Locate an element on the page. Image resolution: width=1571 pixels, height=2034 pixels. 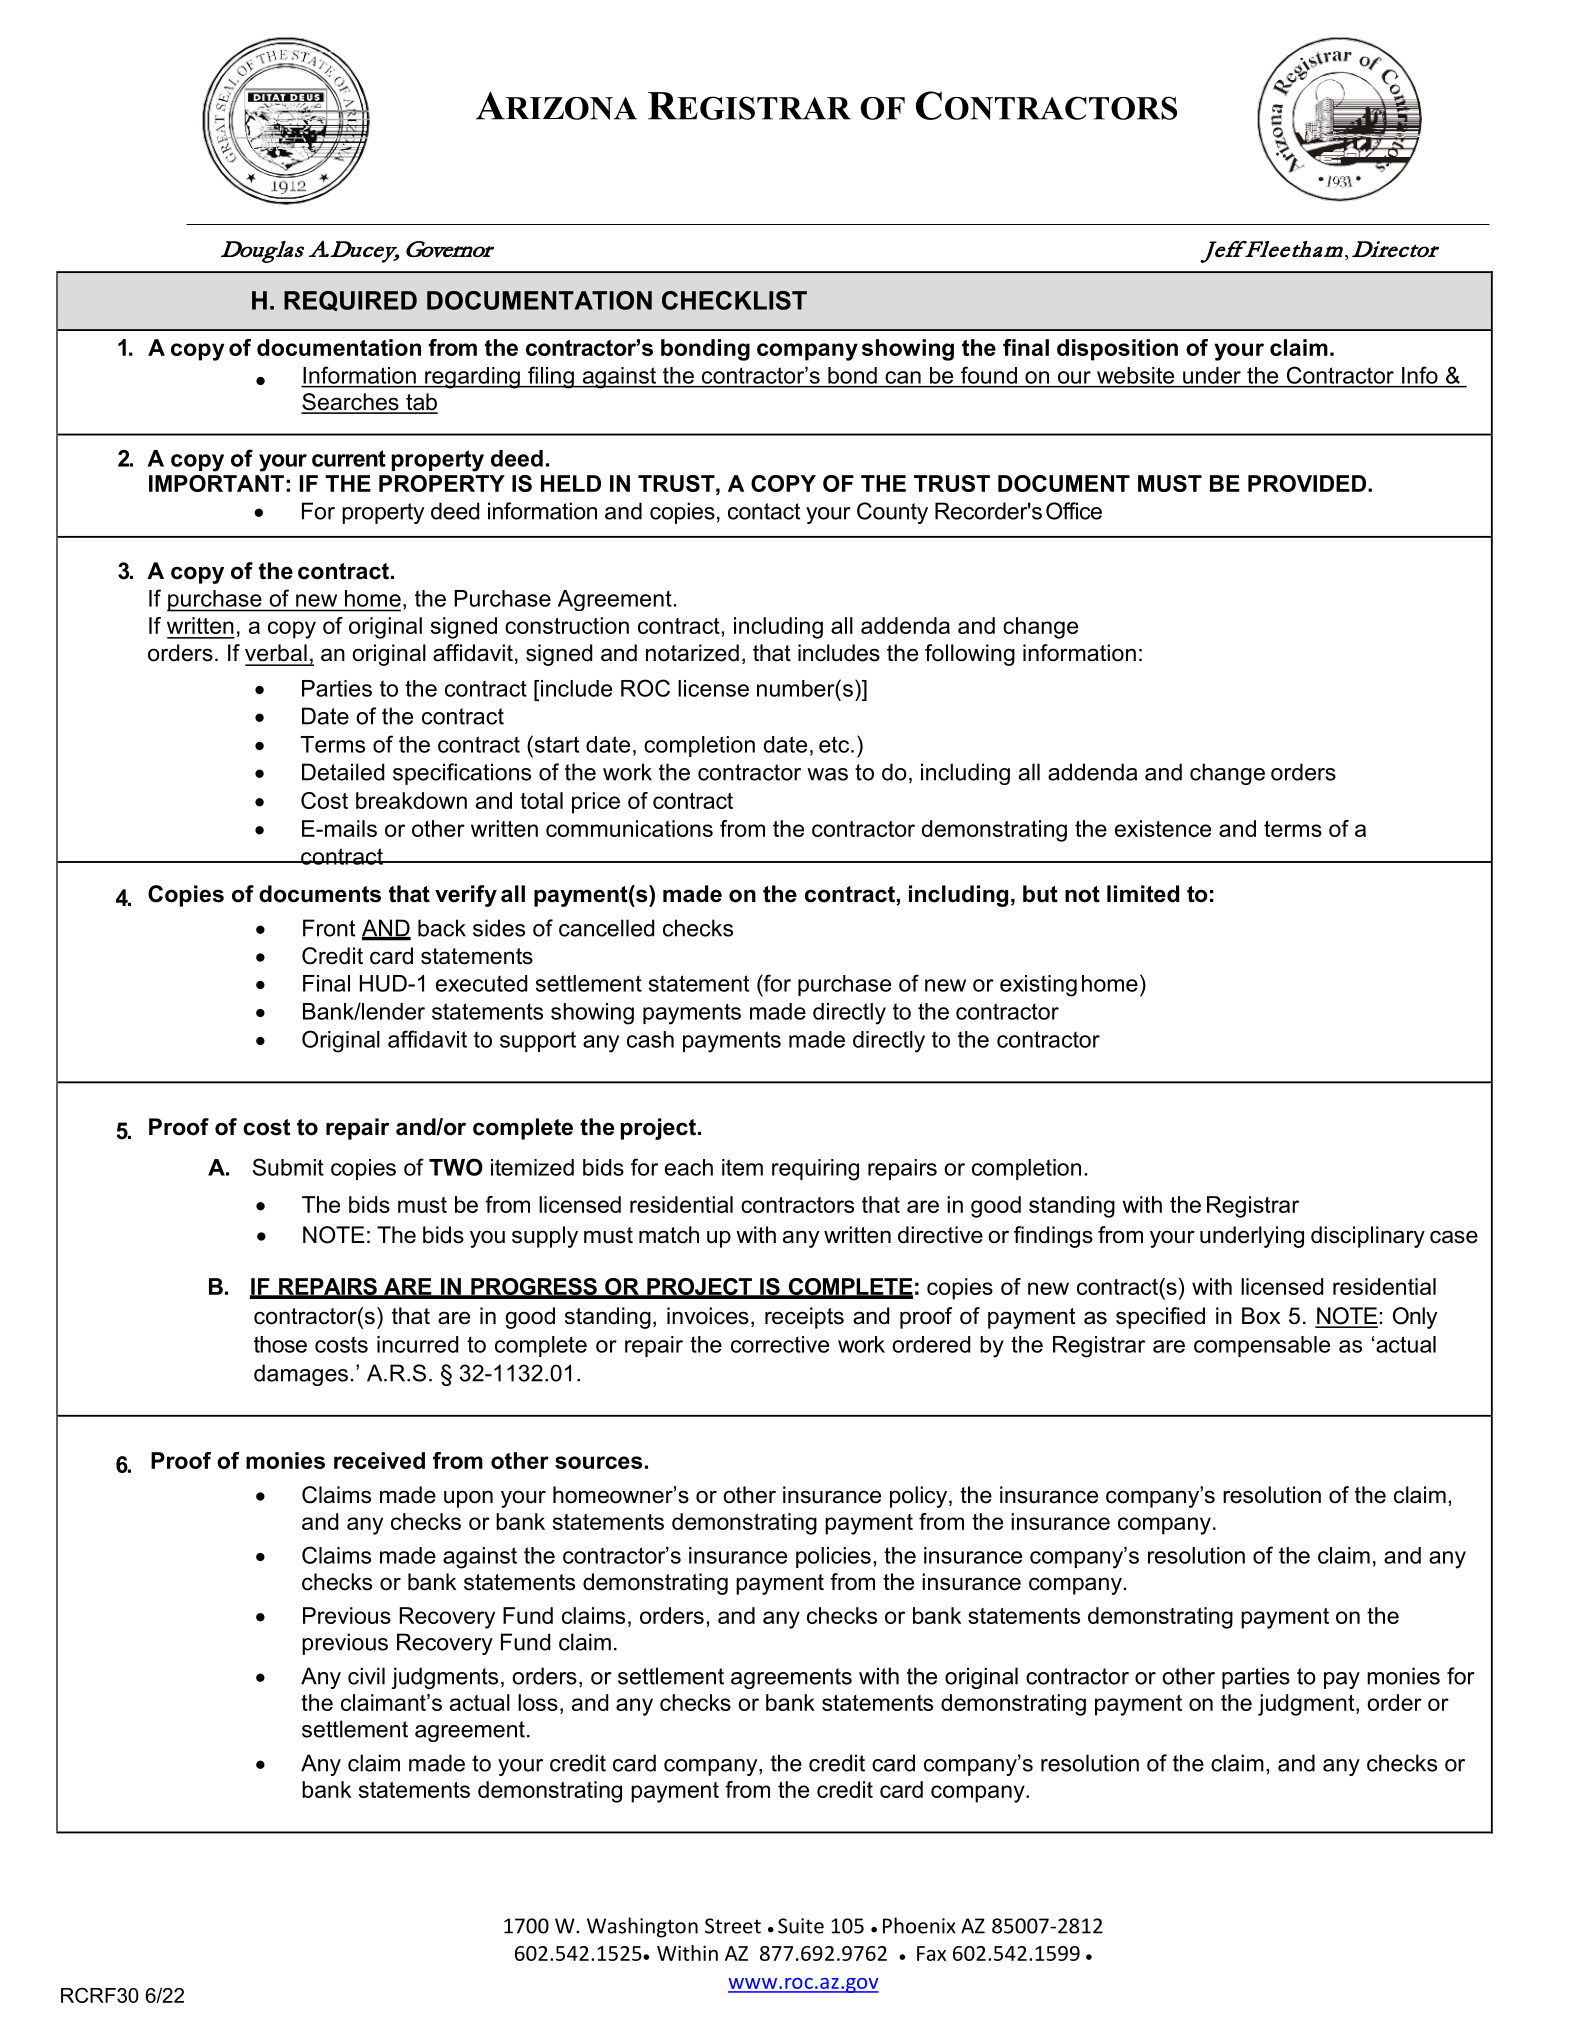
Suite is located at coordinates (801, 1926).
